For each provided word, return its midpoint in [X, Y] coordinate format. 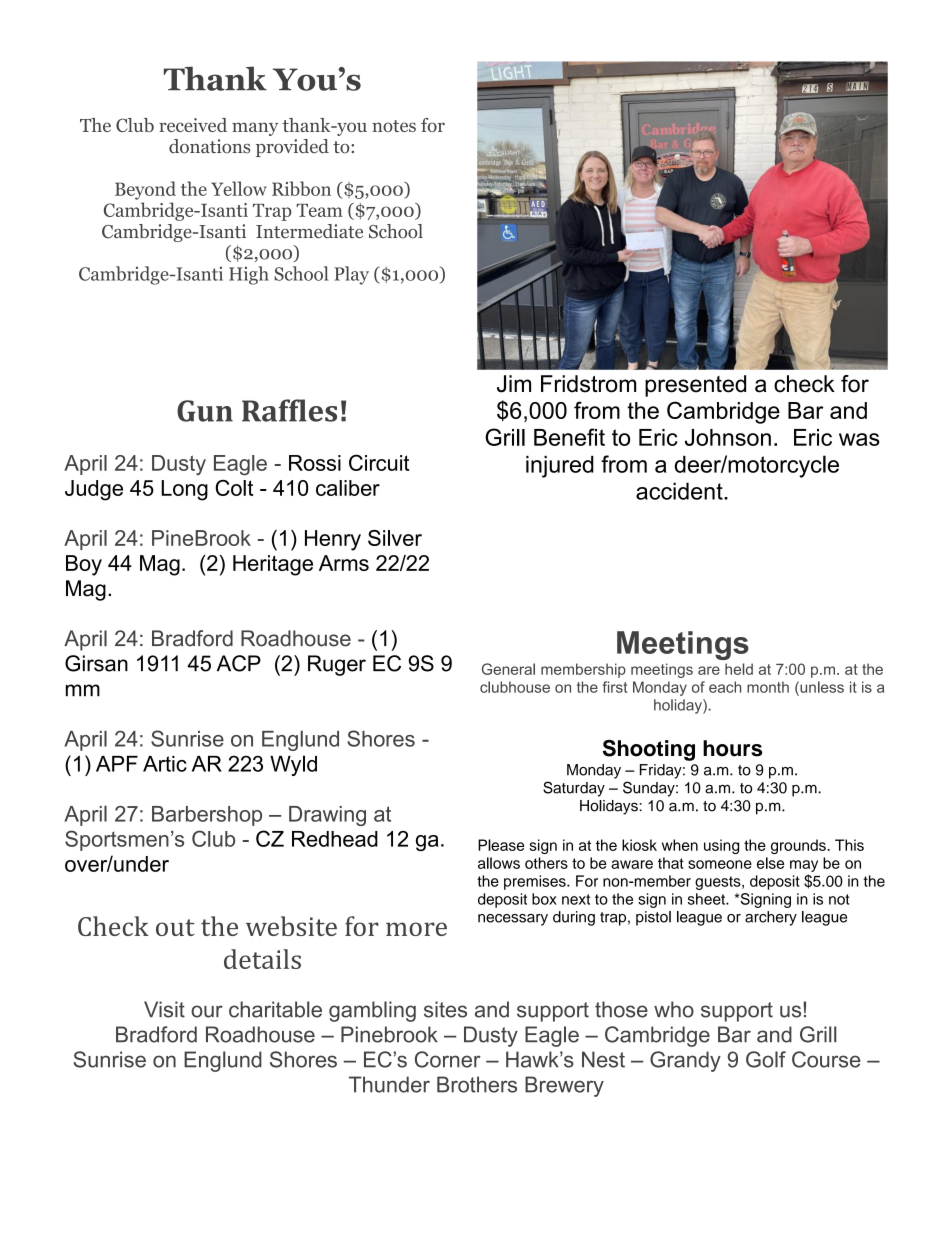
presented [695, 386]
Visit [164, 1009]
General [508, 669]
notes [394, 126]
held [739, 669]
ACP [239, 663]
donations [209, 146]
